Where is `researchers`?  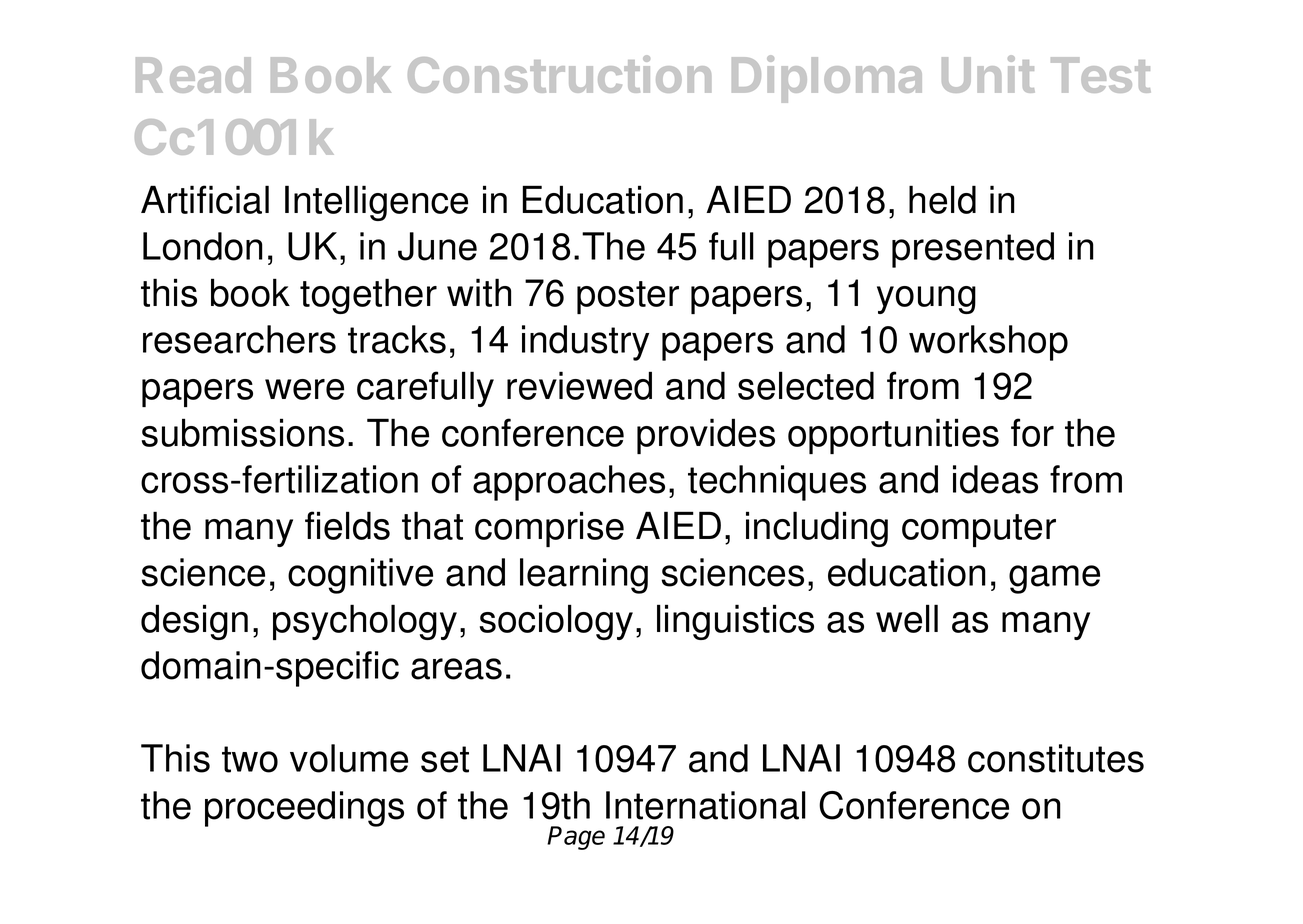
researchers is located at coordinates (239, 339).
